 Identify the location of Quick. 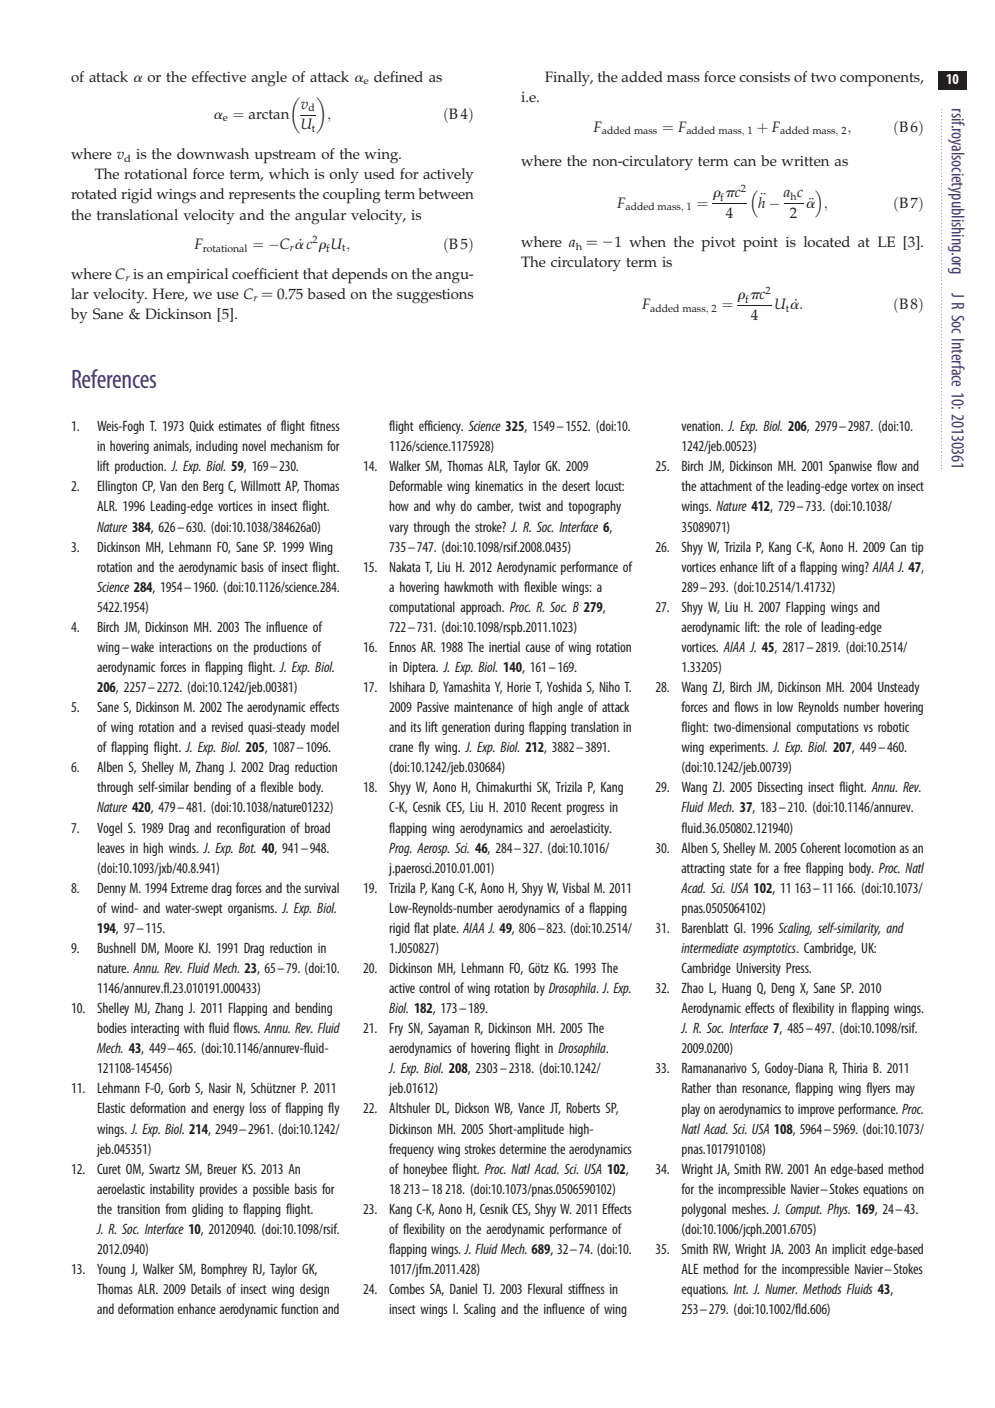
(201, 426).
